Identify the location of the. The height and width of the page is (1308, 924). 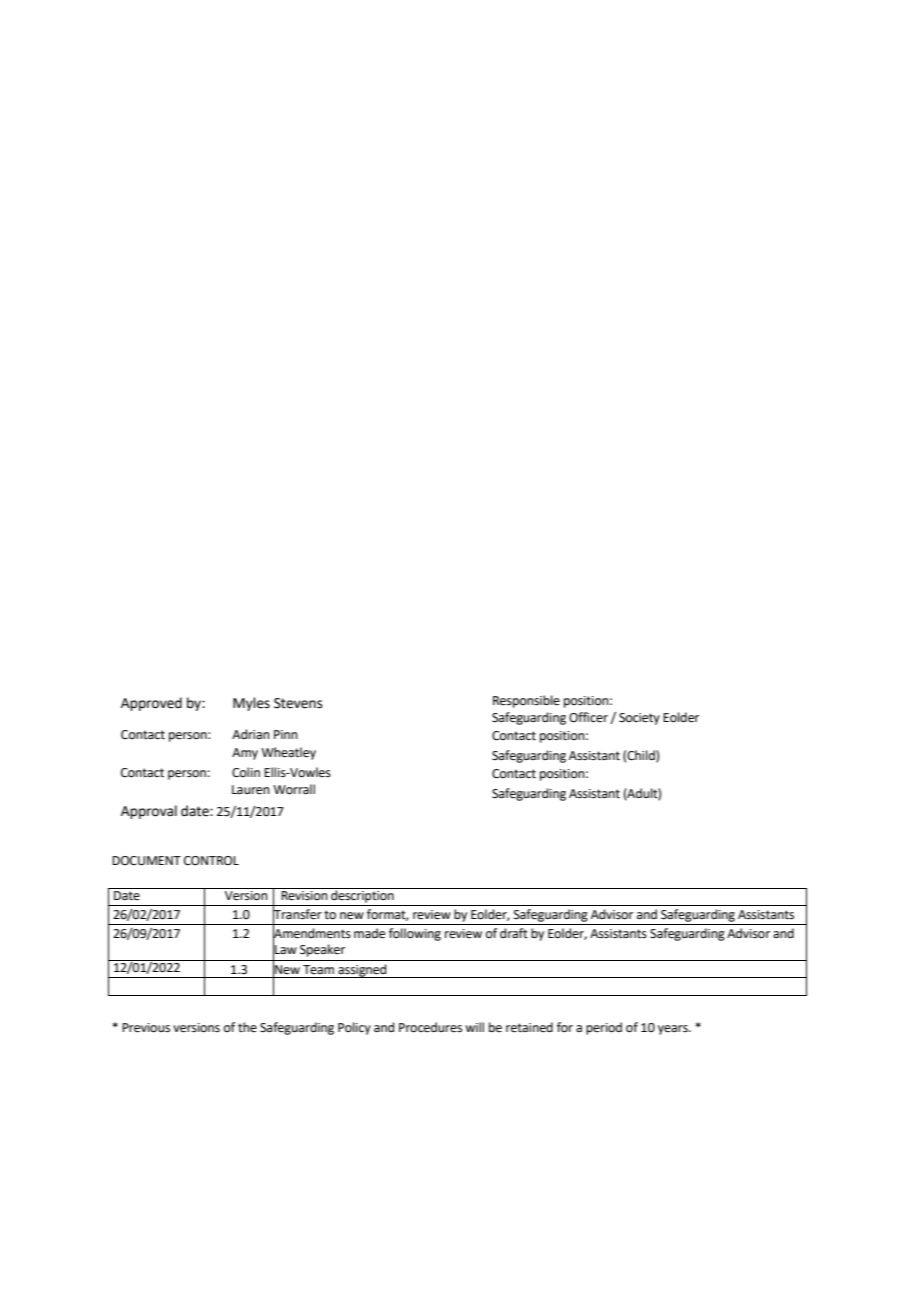
(247, 1027).
